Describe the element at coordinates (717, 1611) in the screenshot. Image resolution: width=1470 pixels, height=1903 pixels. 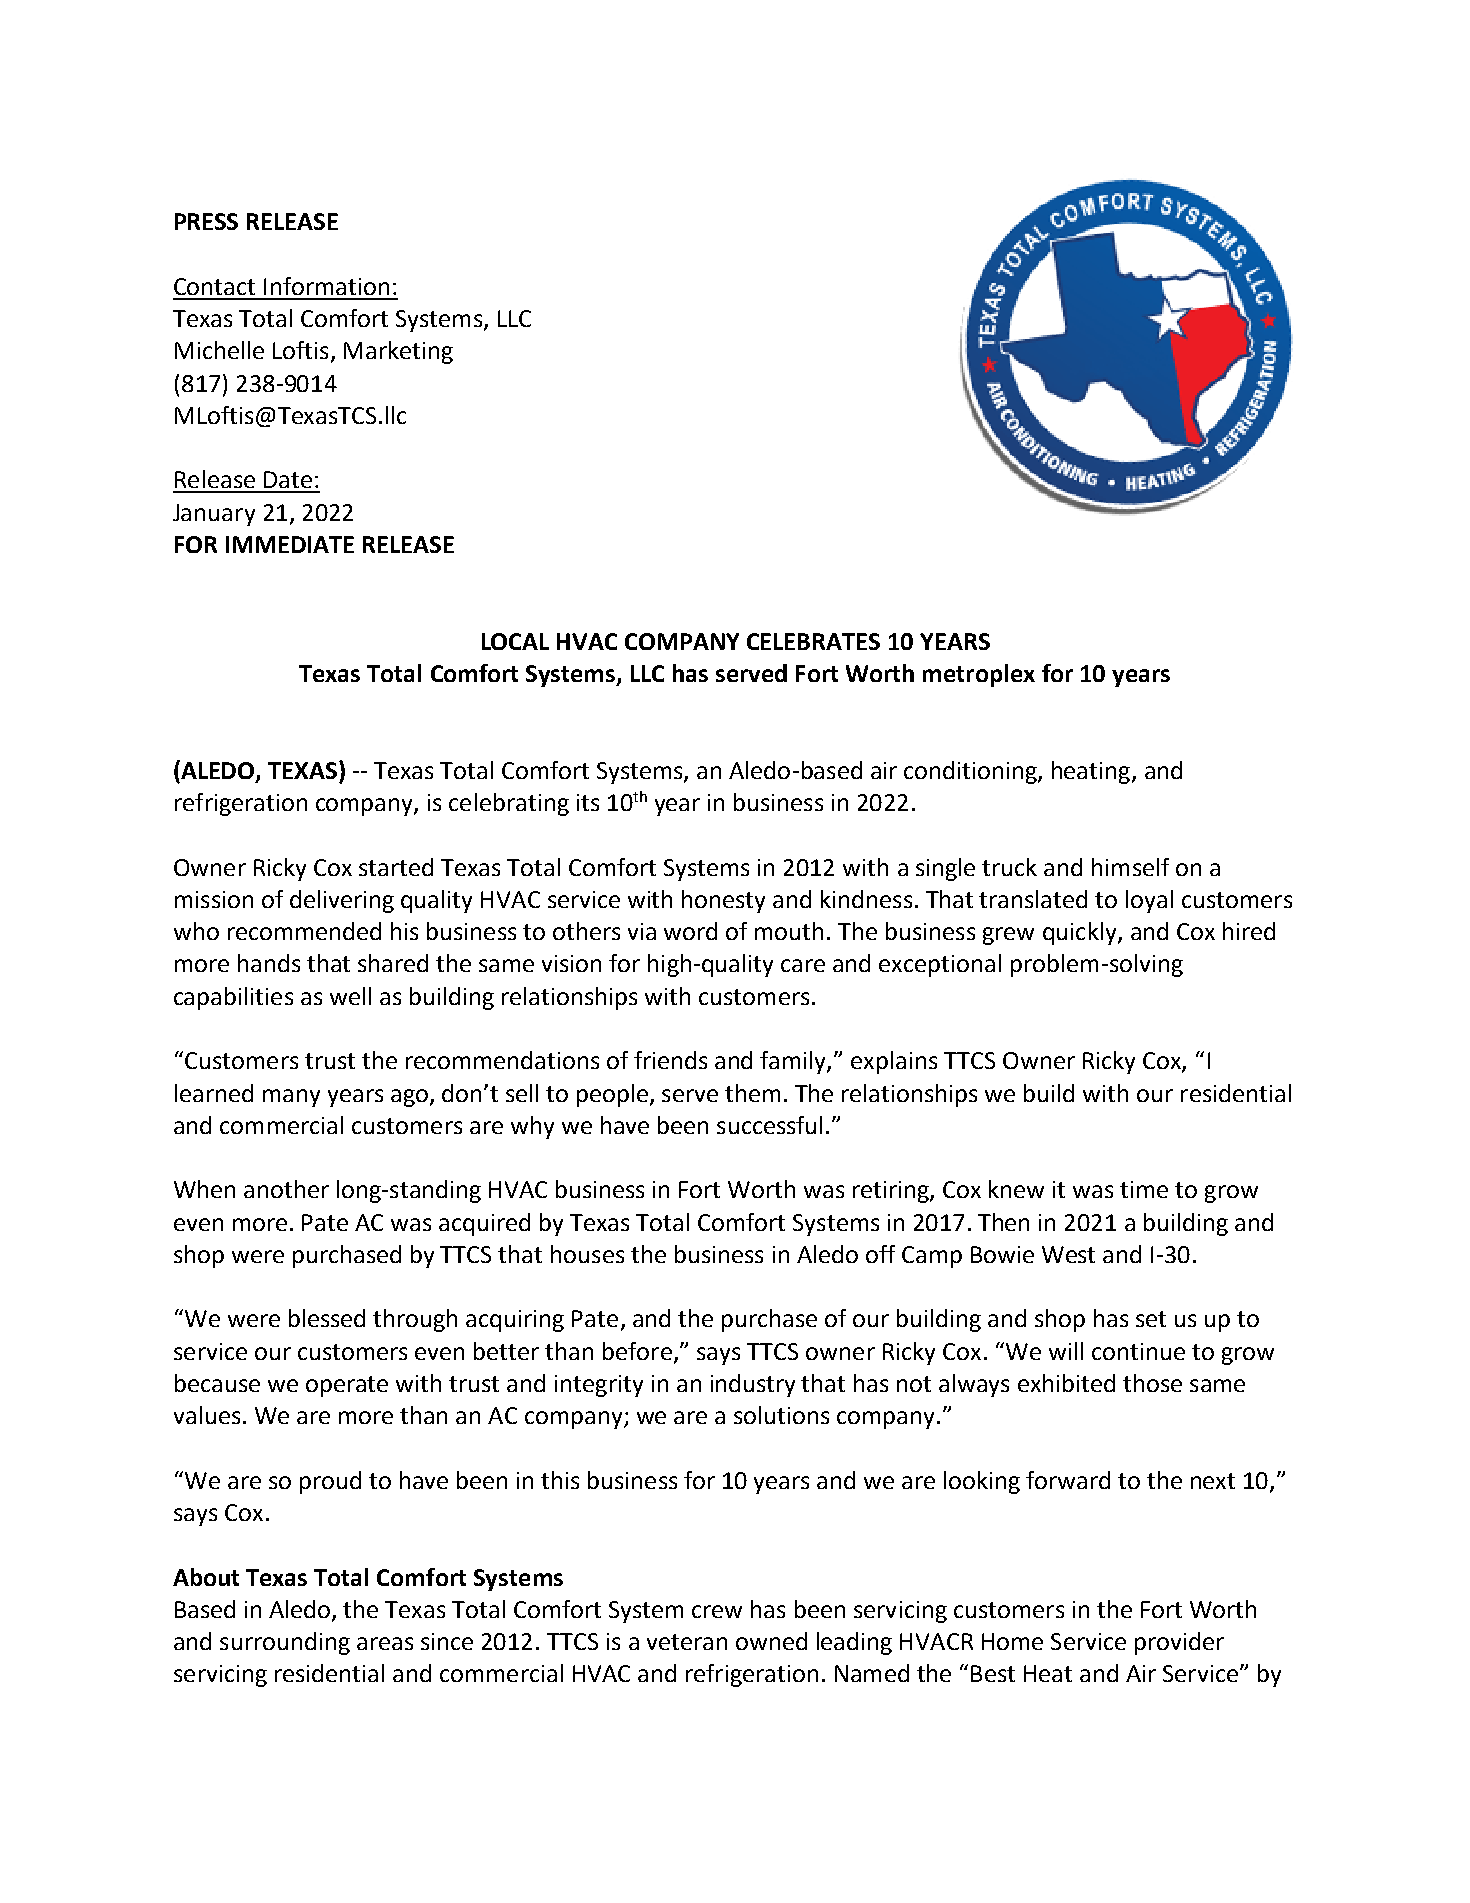
I see `crew` at that location.
